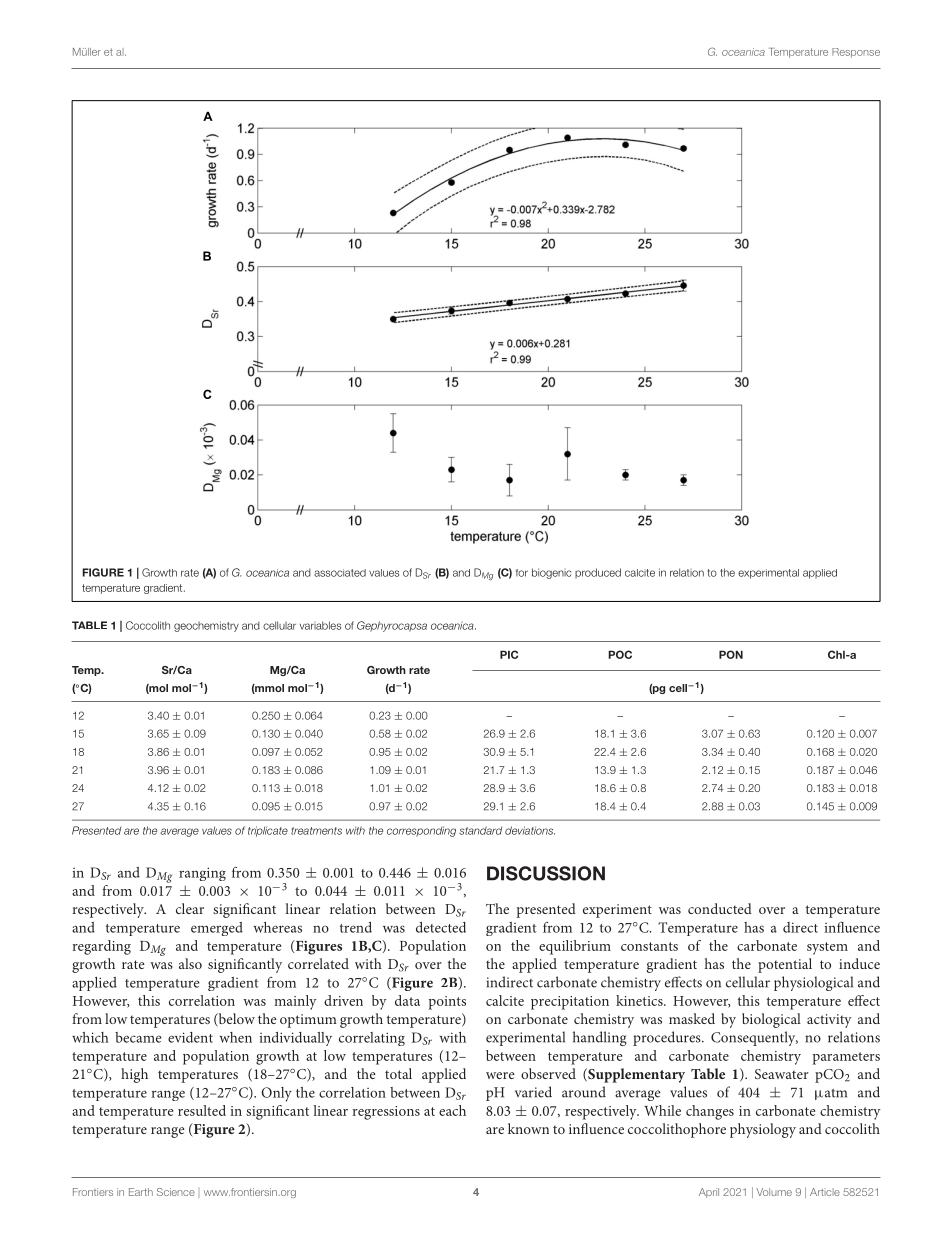  I want to click on PIC, so click(509, 654).
